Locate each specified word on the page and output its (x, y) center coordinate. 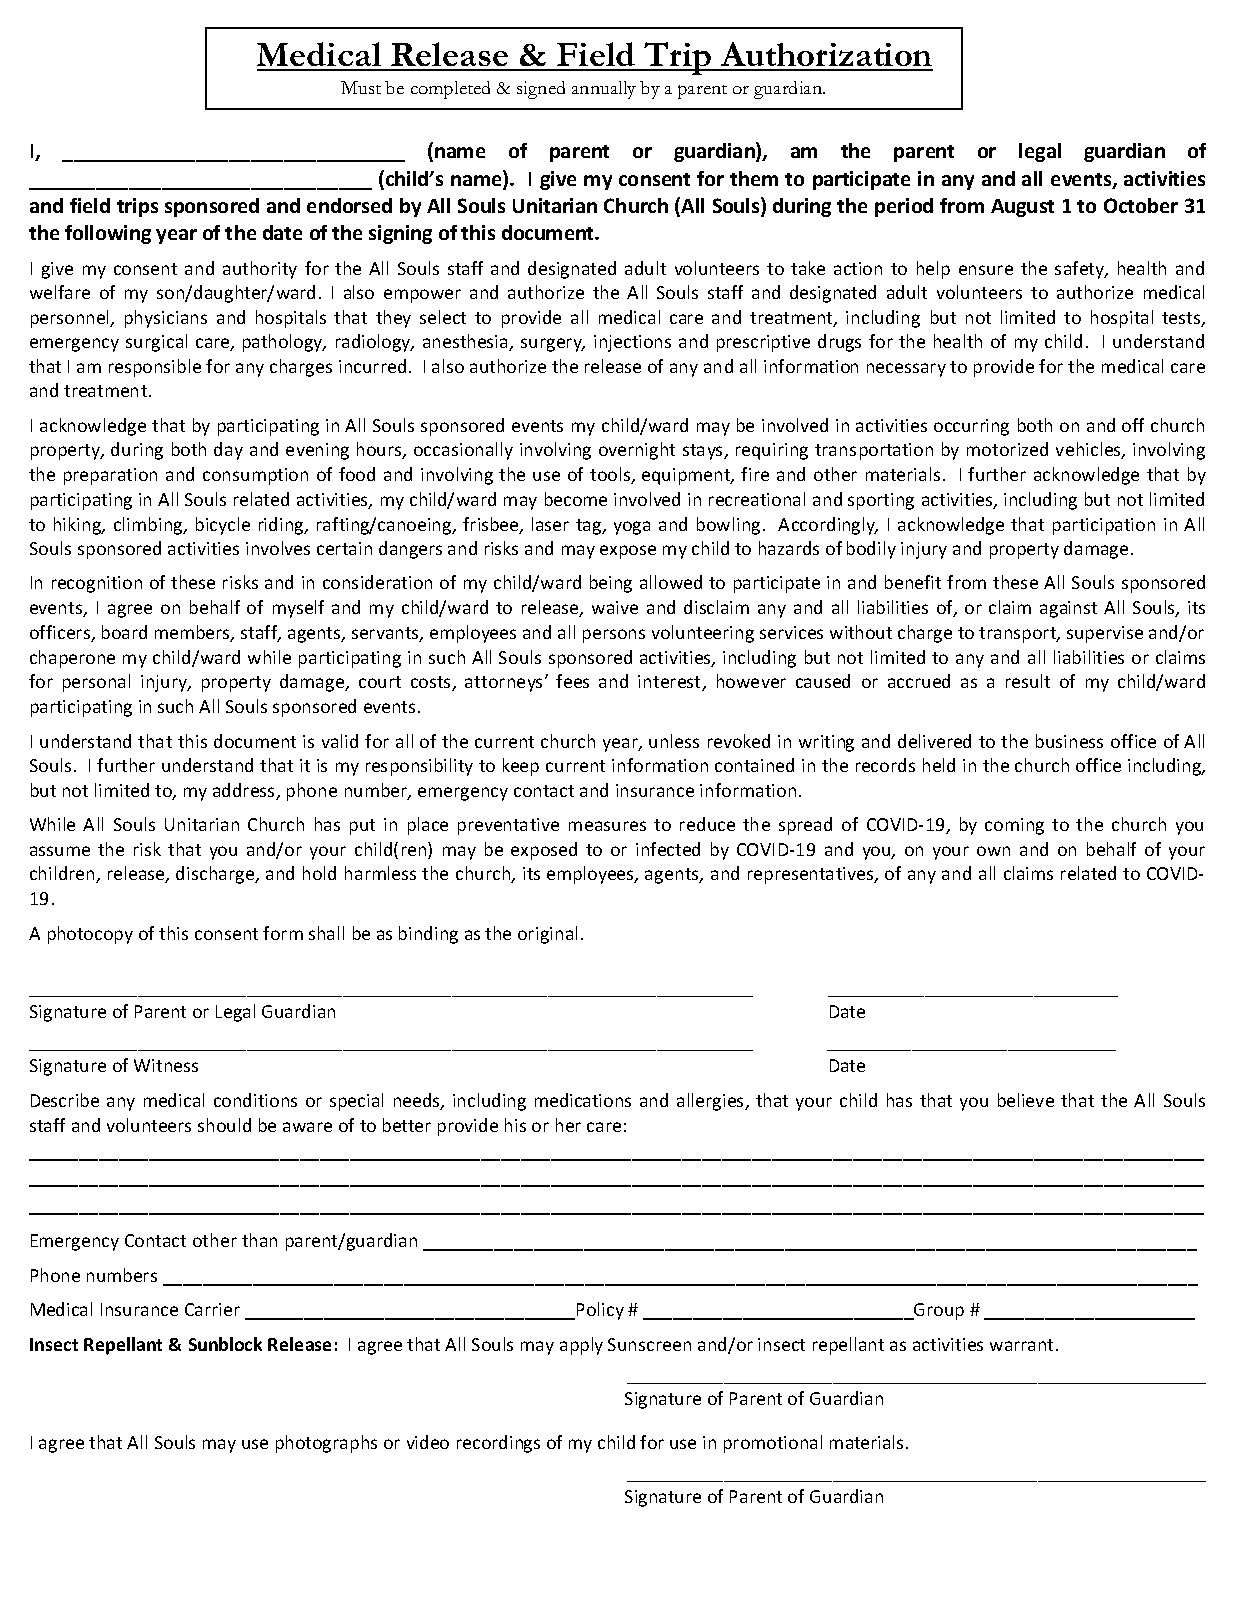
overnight (637, 451)
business (1069, 741)
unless (674, 741)
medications (583, 1100)
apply (581, 1346)
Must (361, 87)
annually (604, 90)
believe (1026, 1100)
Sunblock (225, 1344)
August (1022, 208)
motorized (1007, 449)
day (228, 451)
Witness (166, 1065)
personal (96, 683)
